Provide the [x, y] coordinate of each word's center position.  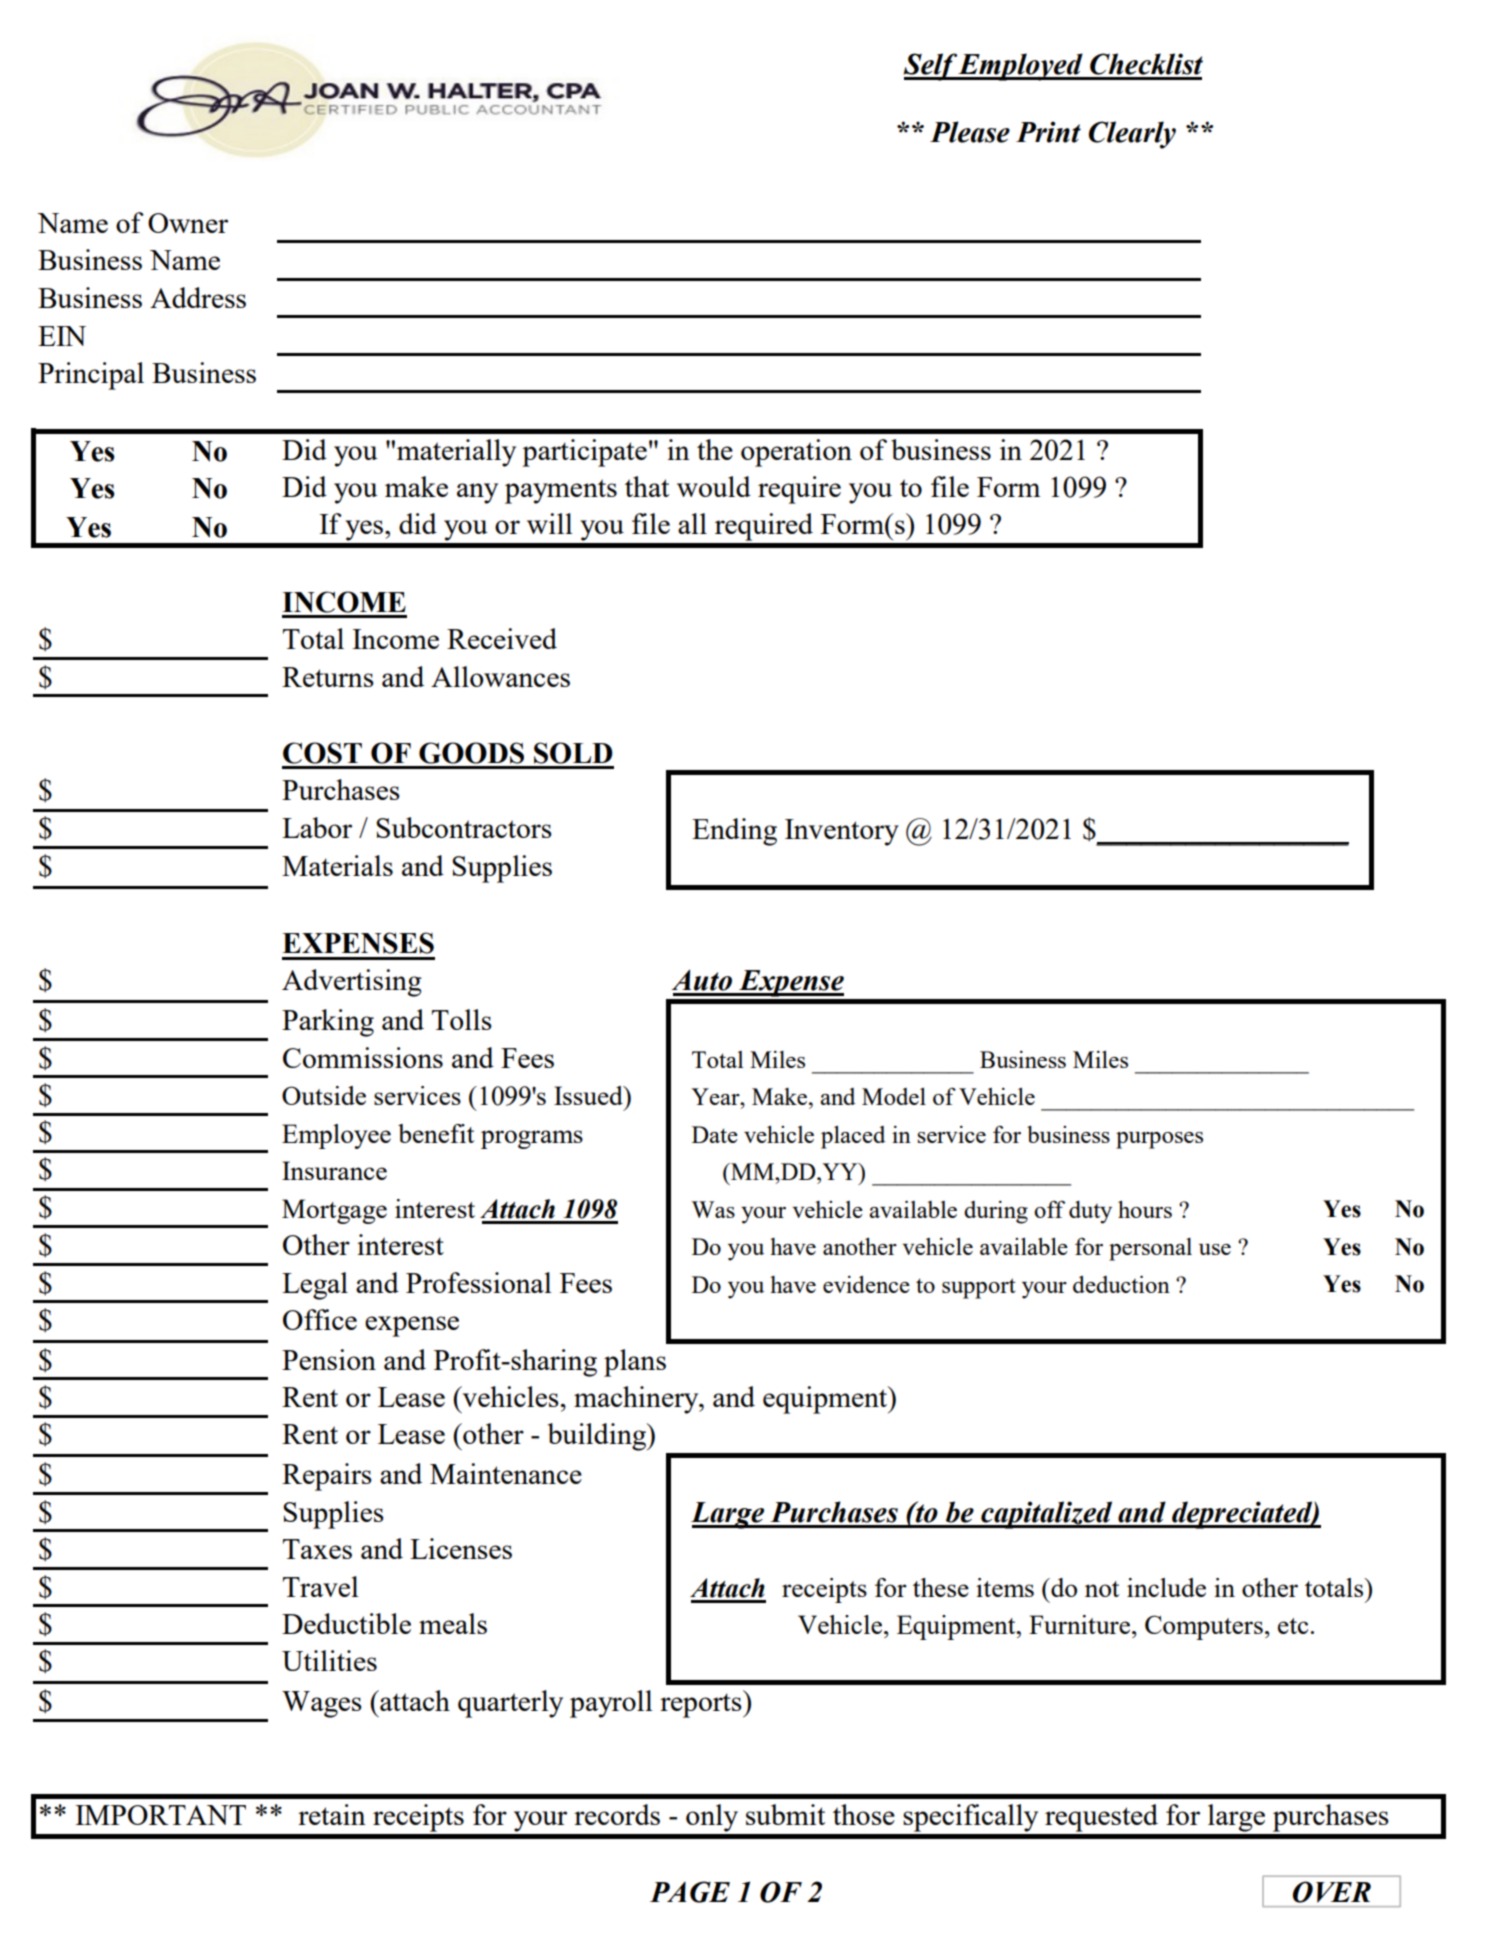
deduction [1121, 1284]
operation [796, 453]
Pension [329, 1359]
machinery [637, 1400]
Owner [188, 223]
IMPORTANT [160, 1815]
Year [716, 1096]
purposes [1159, 1140]
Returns [328, 677]
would [714, 486]
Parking [328, 1023]
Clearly [1132, 135]
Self [930, 67]
